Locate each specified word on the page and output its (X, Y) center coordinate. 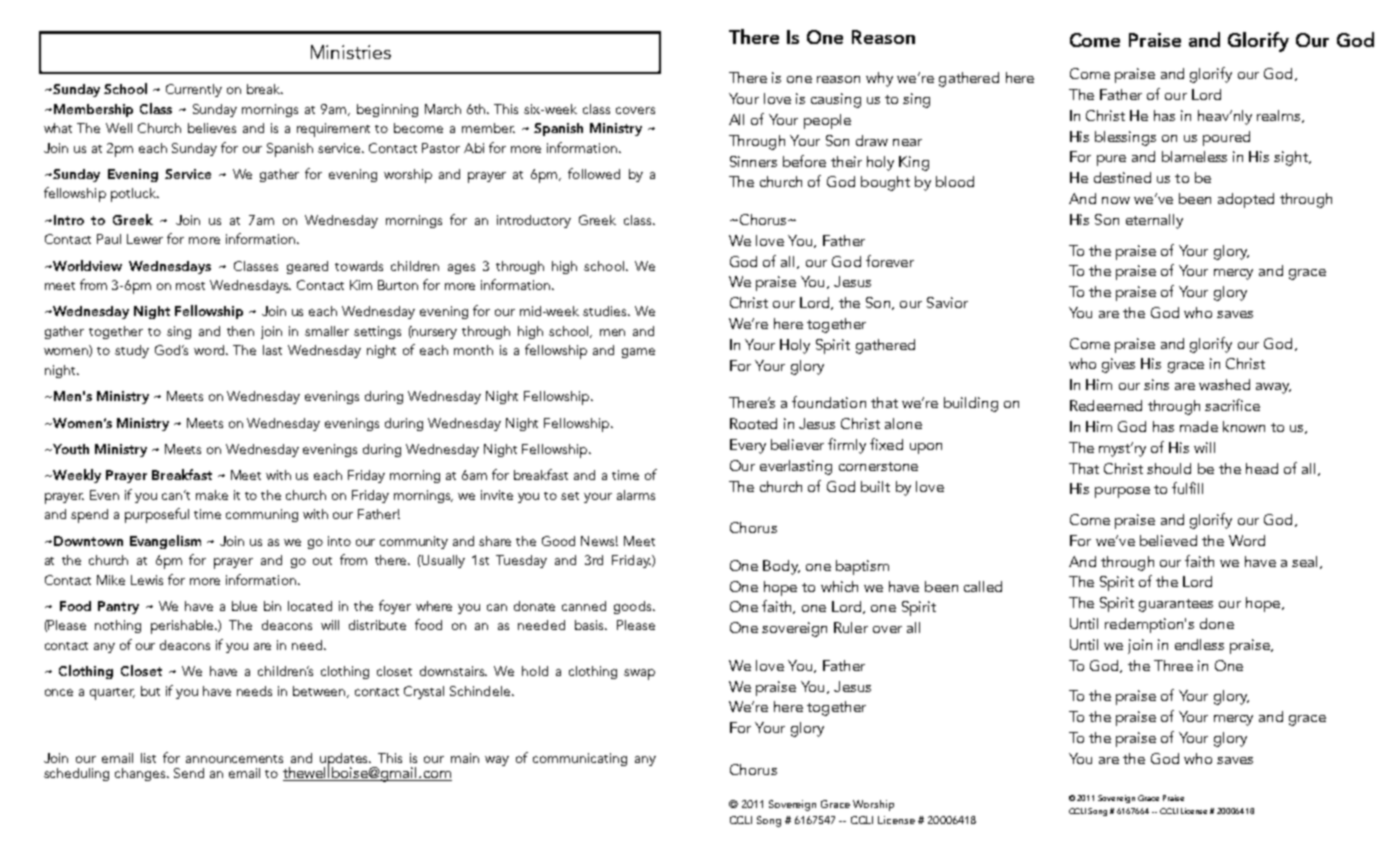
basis (591, 625)
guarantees (1176, 605)
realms (1280, 116)
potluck (134, 195)
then (240, 331)
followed (594, 173)
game (638, 353)
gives (1118, 365)
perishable (184, 627)
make (212, 495)
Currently (194, 90)
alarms (636, 495)
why (879, 79)
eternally (1154, 221)
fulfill (1187, 488)
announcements (234, 759)
